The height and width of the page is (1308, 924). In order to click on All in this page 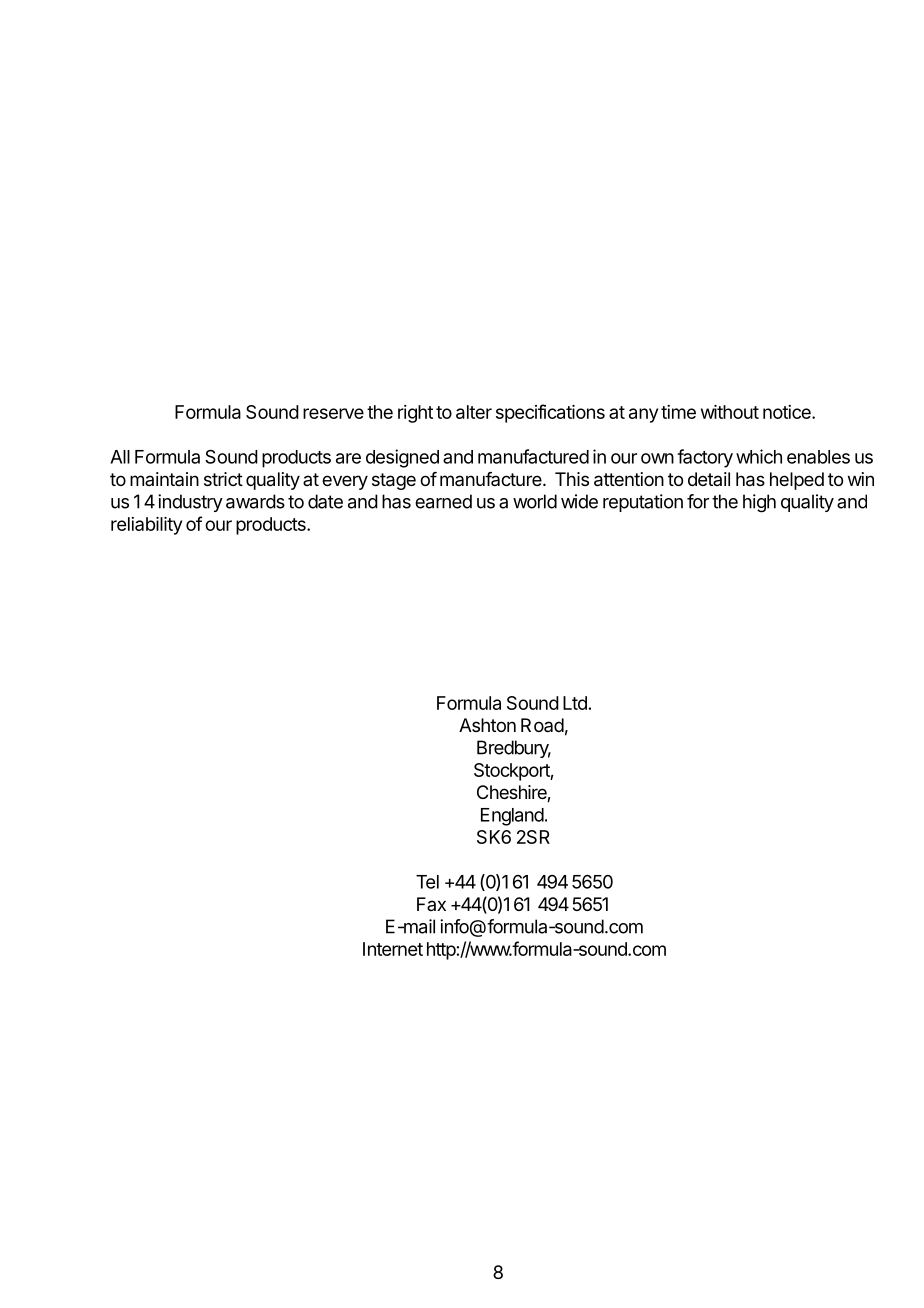, I will do `click(120, 457)`.
